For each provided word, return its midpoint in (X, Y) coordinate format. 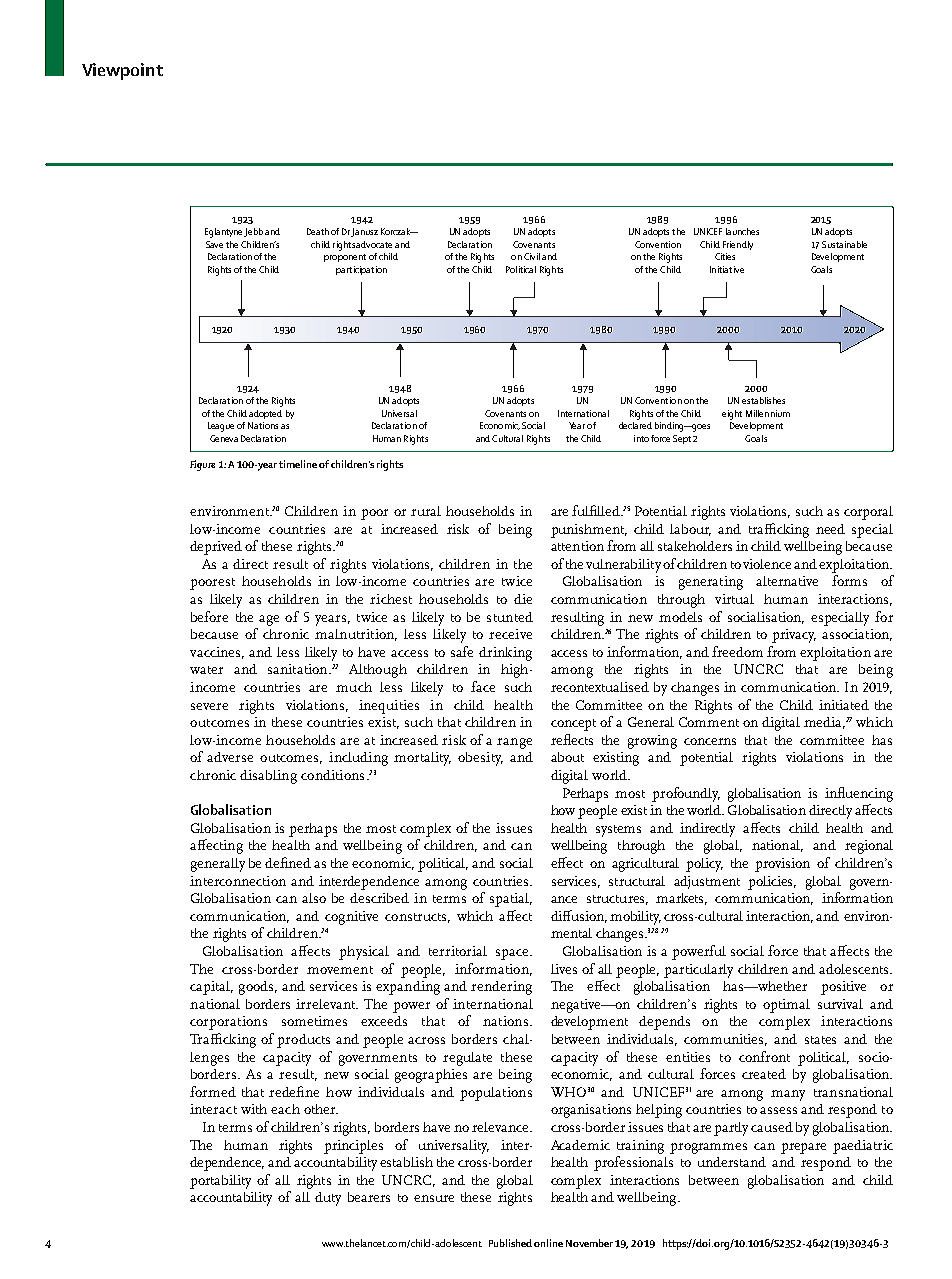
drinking (505, 654)
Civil (532, 256)
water (206, 670)
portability (220, 1182)
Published (510, 1243)
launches (742, 231)
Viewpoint (122, 71)
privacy (794, 636)
